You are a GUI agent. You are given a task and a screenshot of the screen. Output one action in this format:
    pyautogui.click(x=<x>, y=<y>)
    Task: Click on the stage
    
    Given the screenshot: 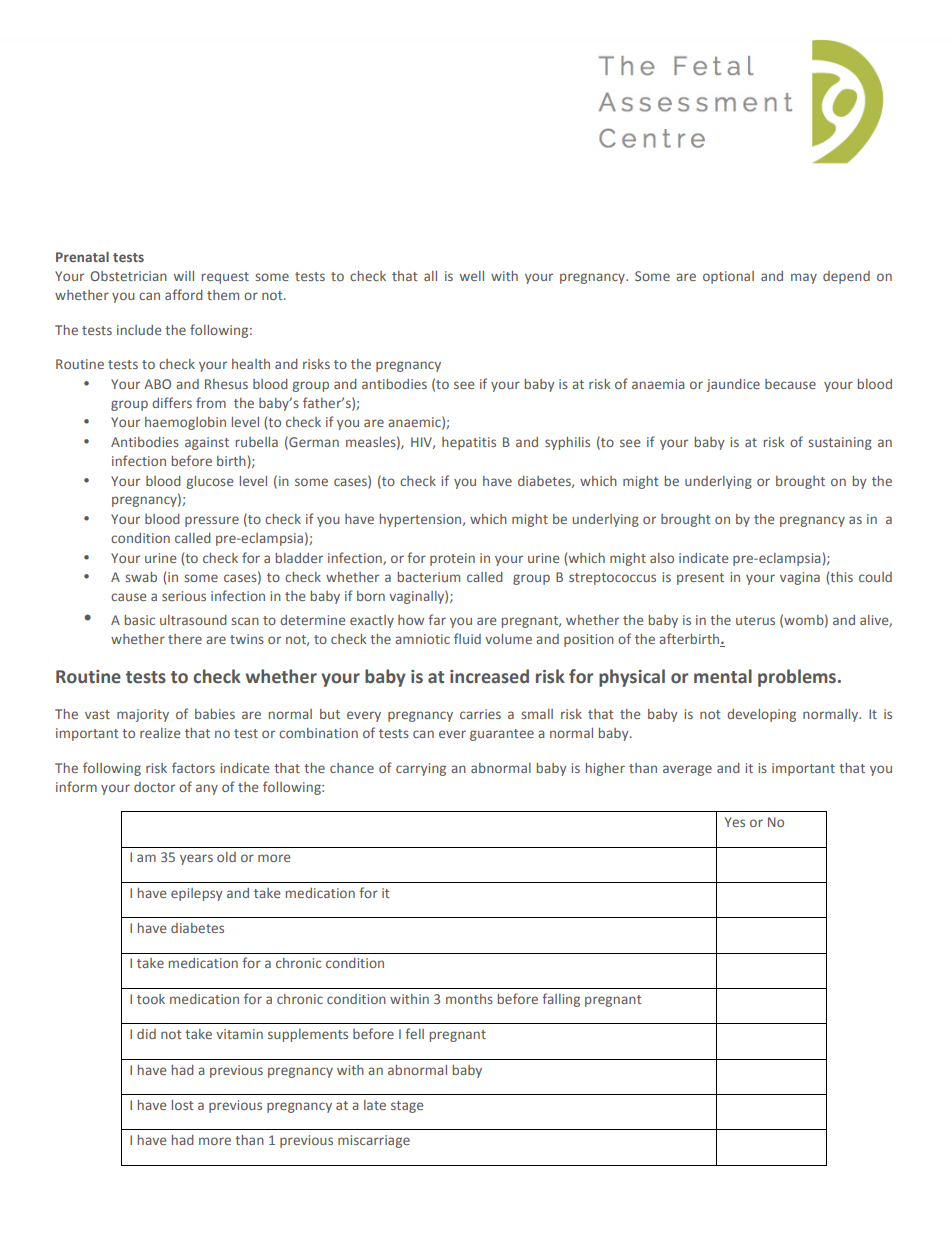 What is the action you would take?
    pyautogui.click(x=407, y=1107)
